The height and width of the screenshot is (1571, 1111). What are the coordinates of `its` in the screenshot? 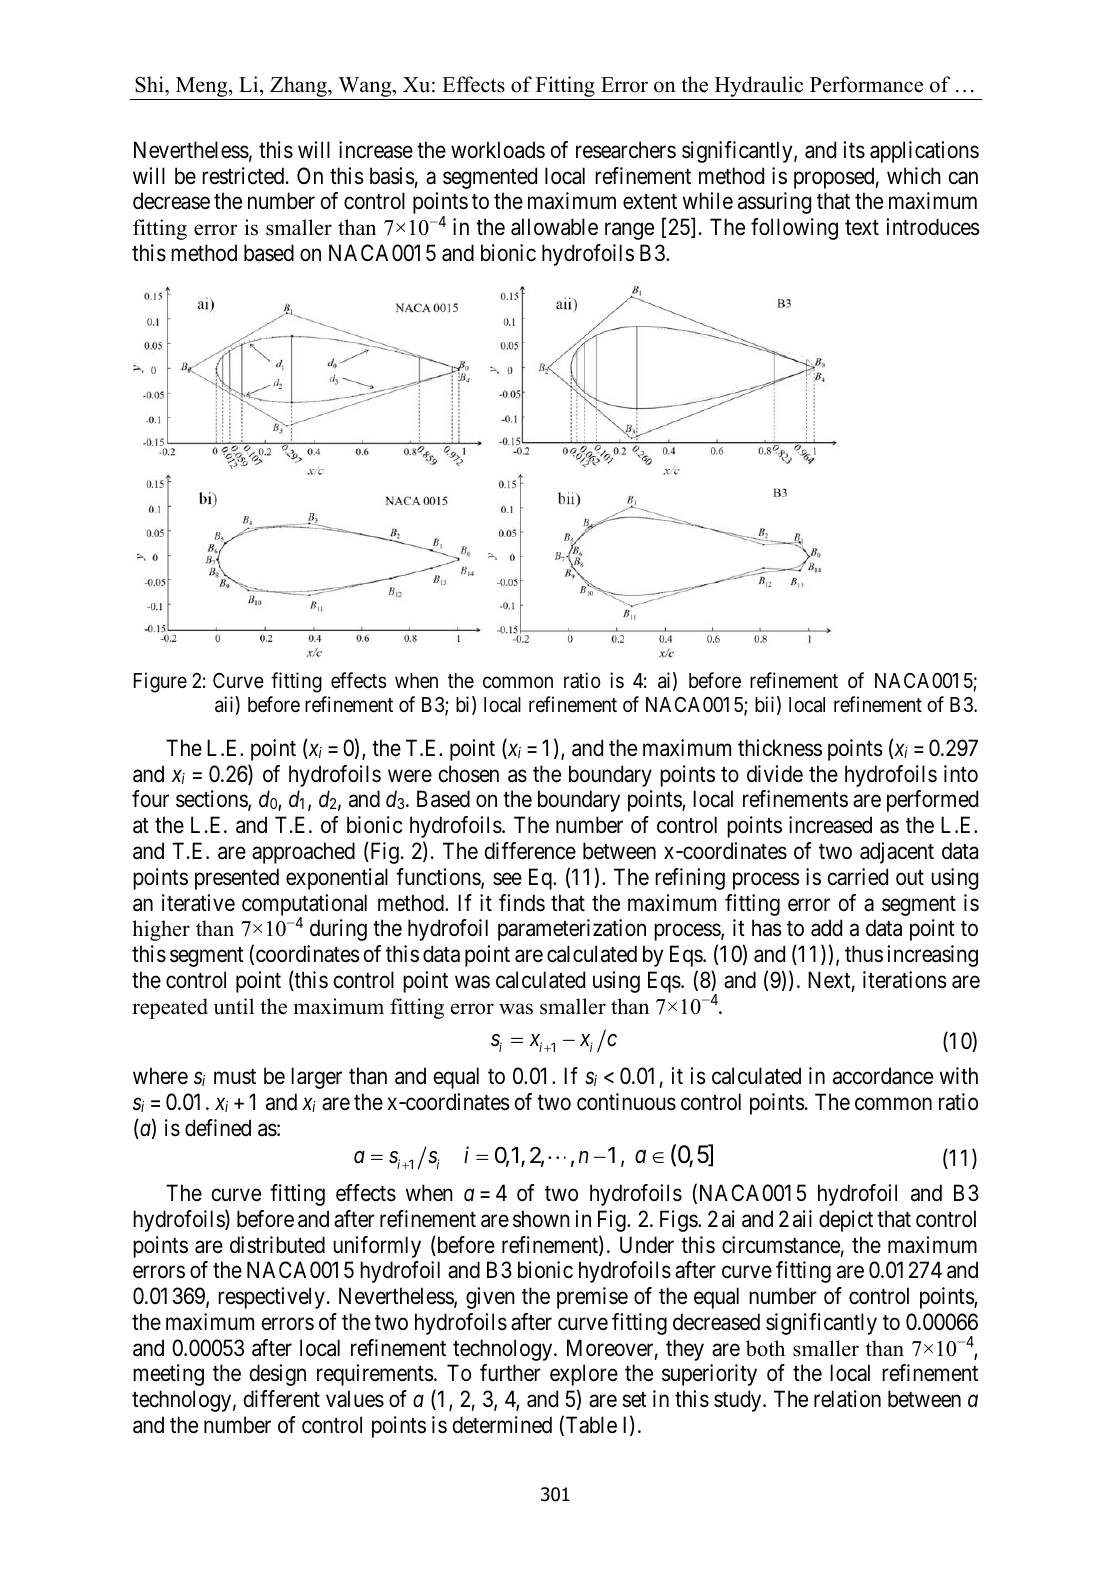 It's located at (854, 150).
